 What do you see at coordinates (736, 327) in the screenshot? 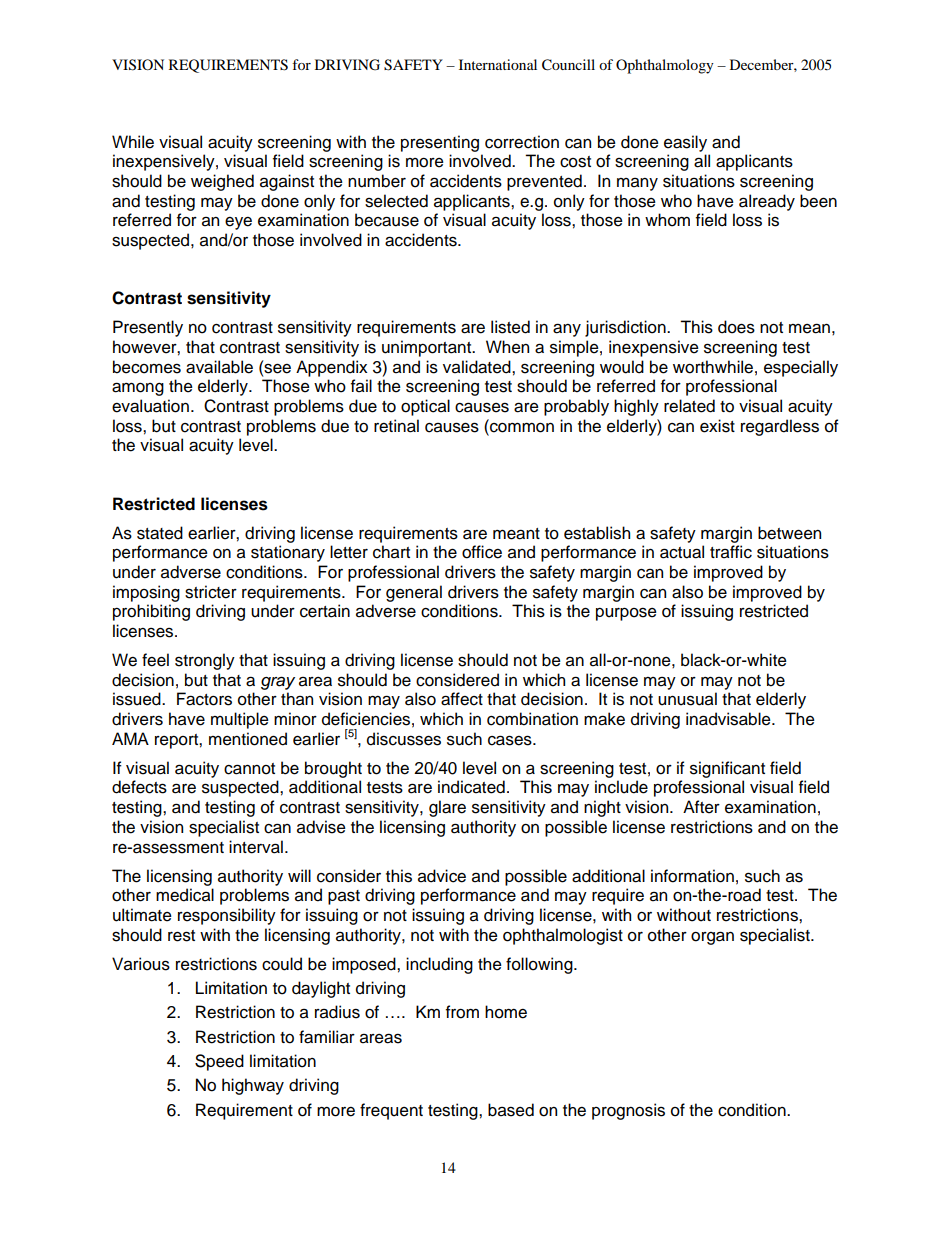
I see `does` at bounding box center [736, 327].
